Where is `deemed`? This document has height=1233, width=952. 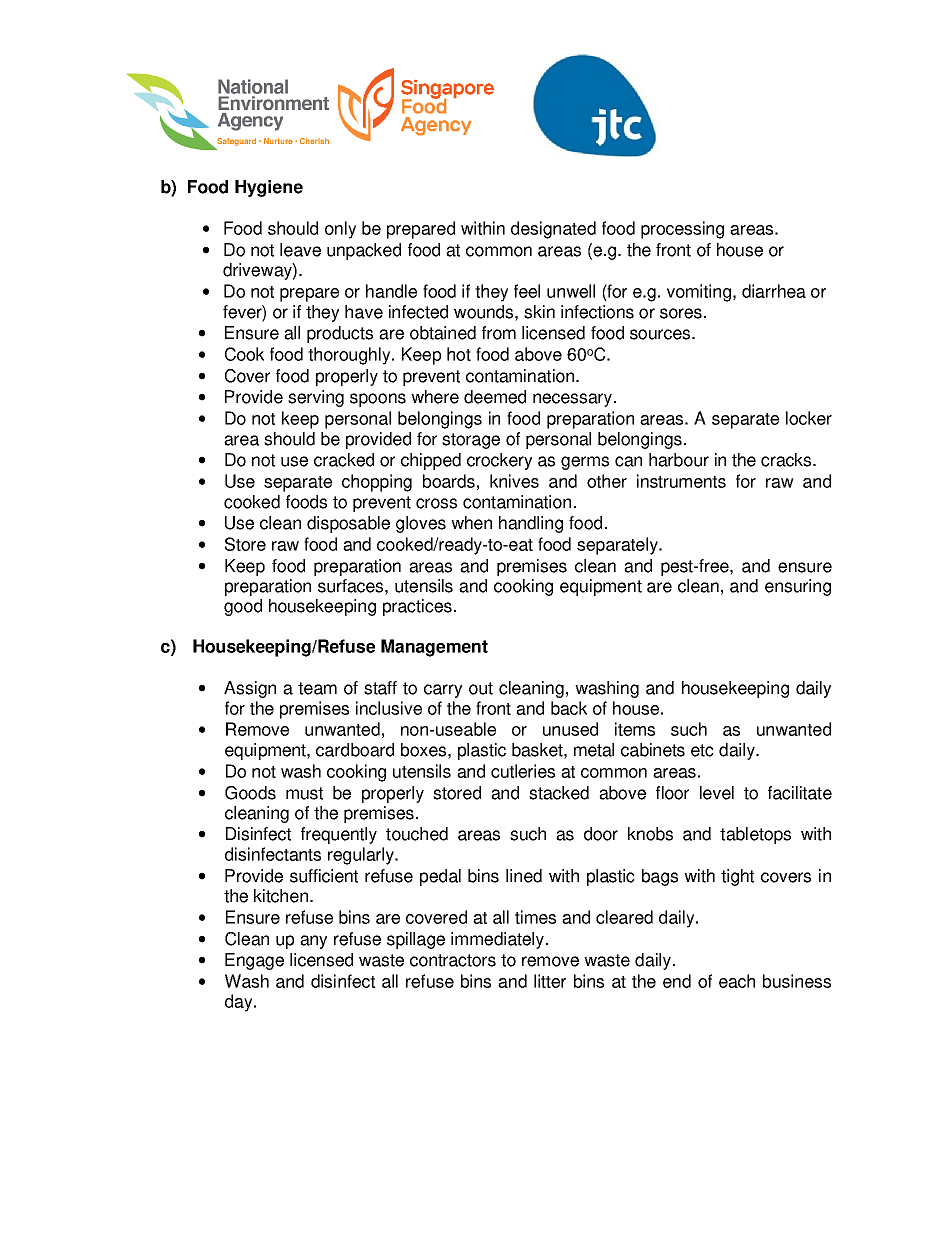
deemed is located at coordinates (495, 397).
